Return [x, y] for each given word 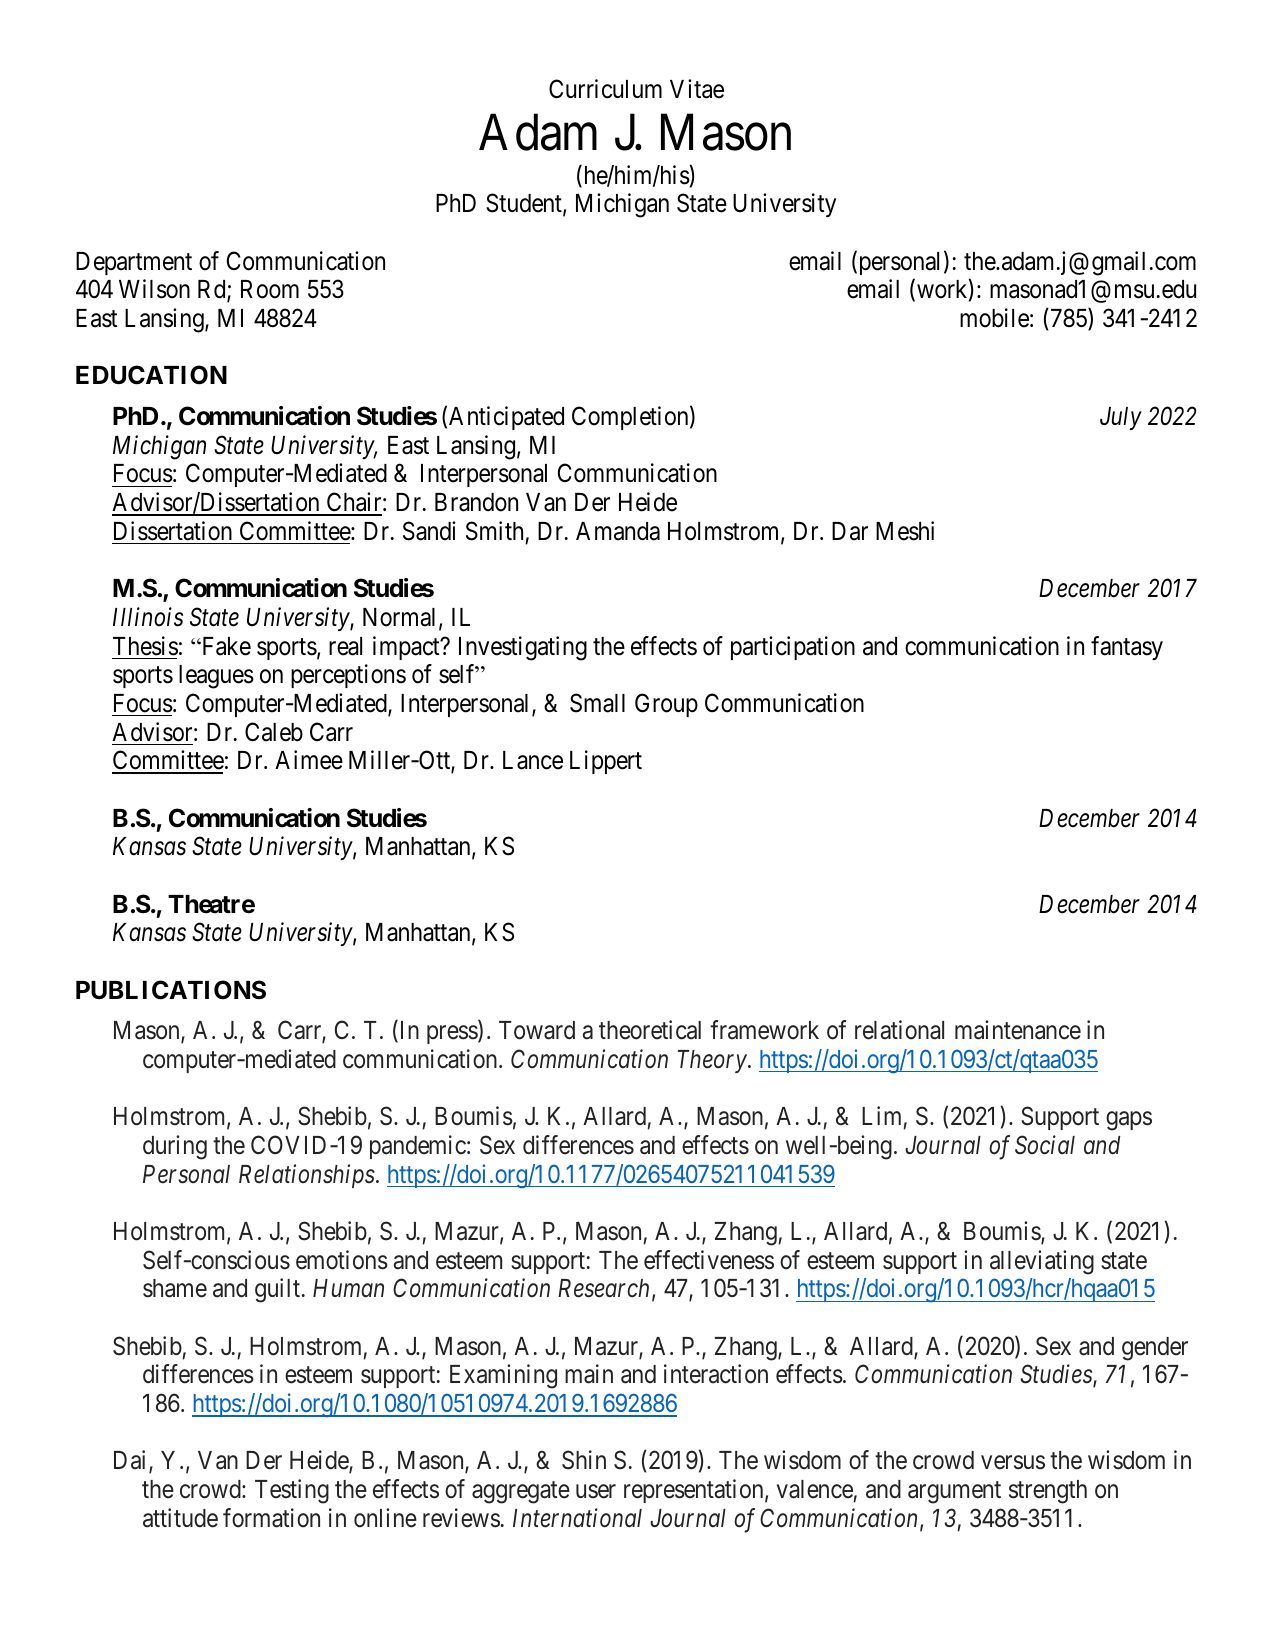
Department [134, 263]
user [596, 1492]
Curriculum [605, 89]
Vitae [697, 89]
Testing [292, 1491]
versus [1013, 1463]
